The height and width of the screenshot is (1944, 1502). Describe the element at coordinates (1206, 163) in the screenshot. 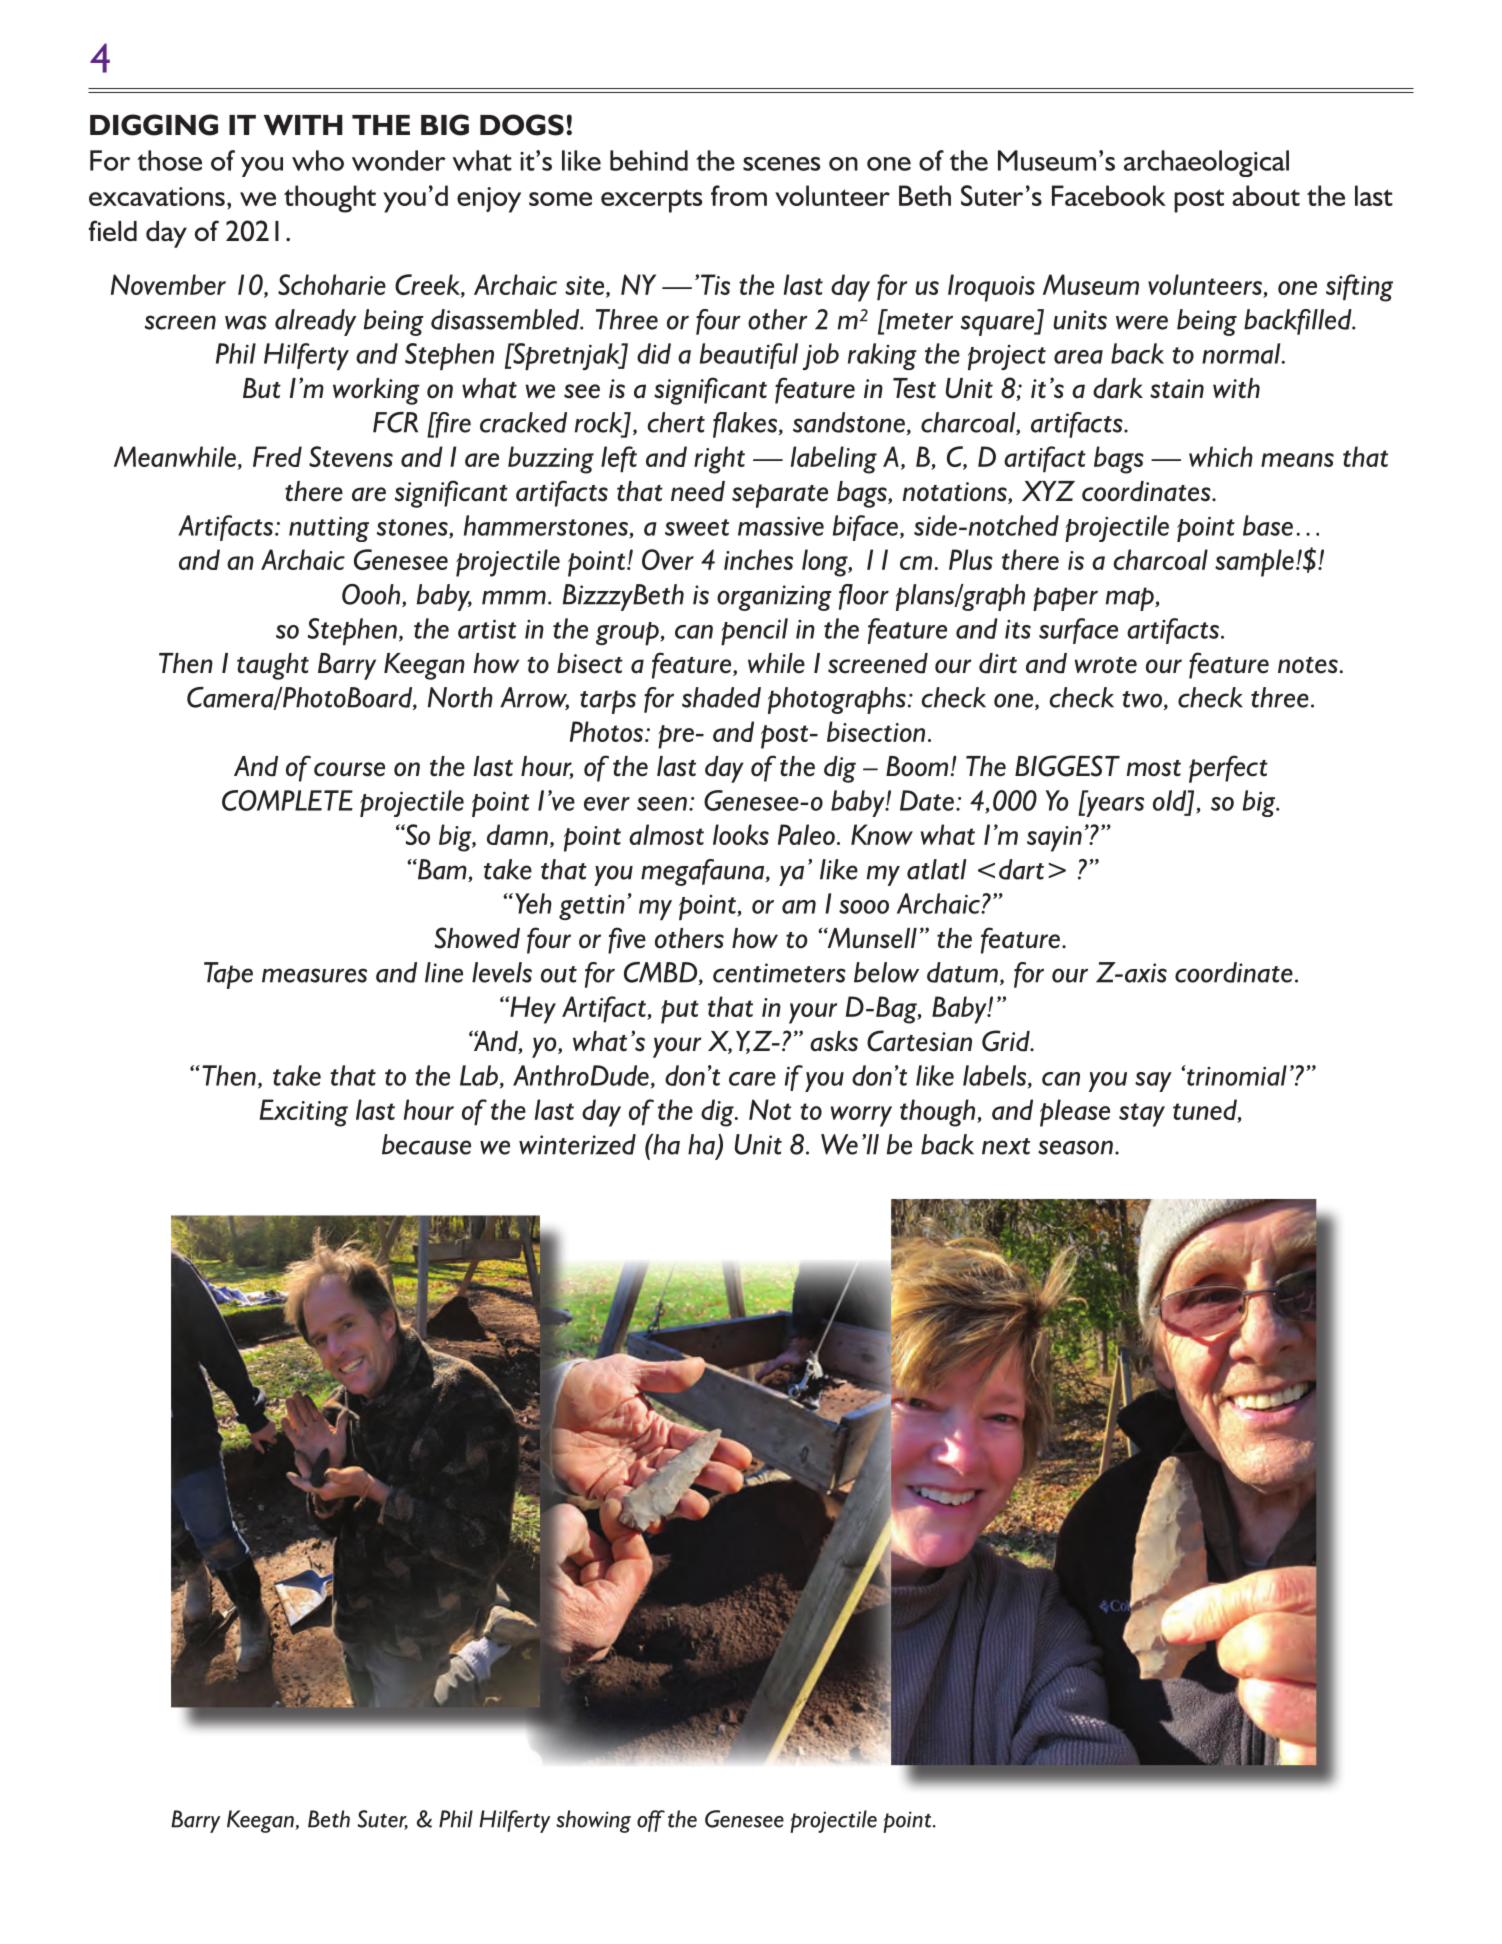

I see `archaeological` at that location.
